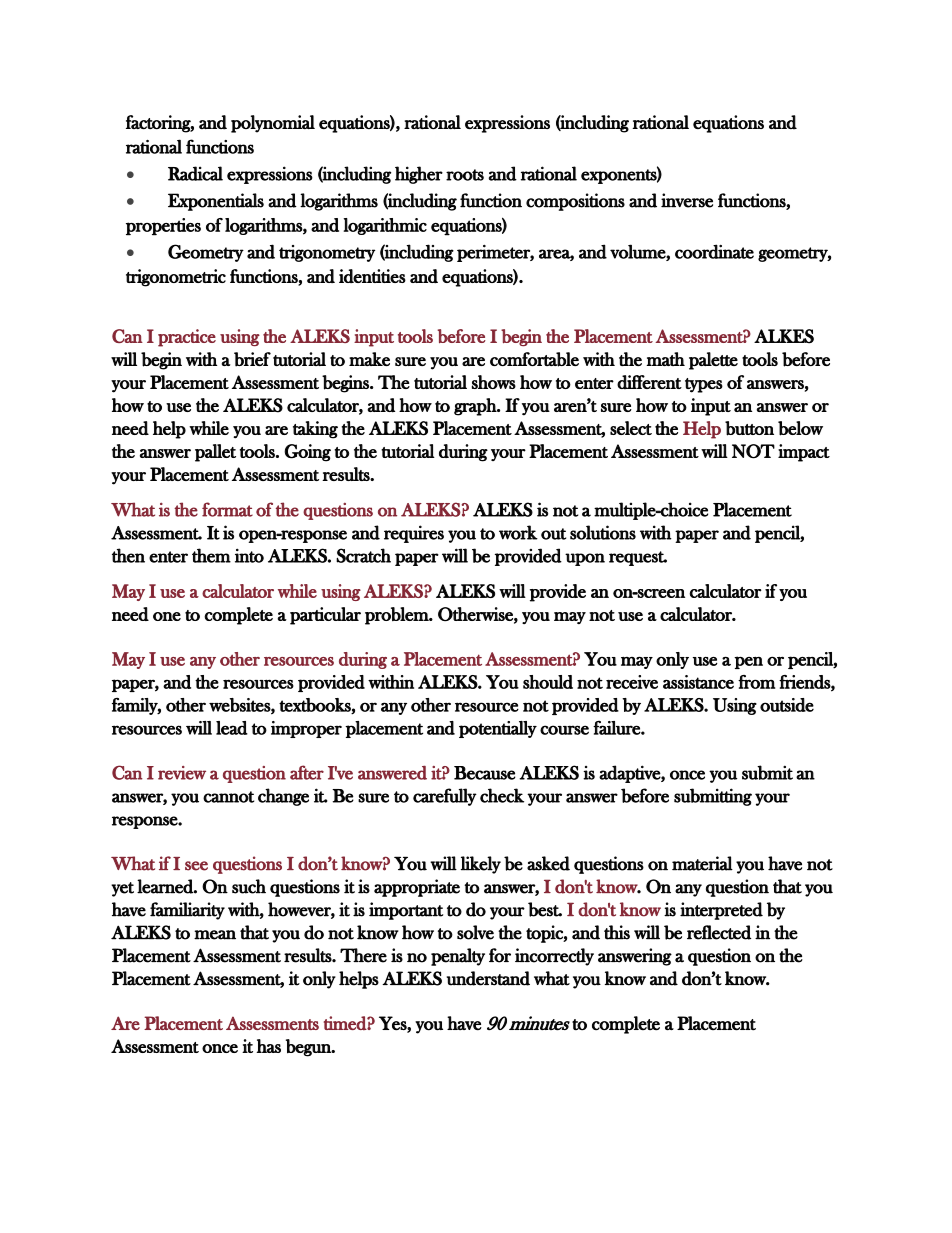 The height and width of the document is (1233, 952). What do you see at coordinates (465, 175) in the document?
I see `roots` at bounding box center [465, 175].
